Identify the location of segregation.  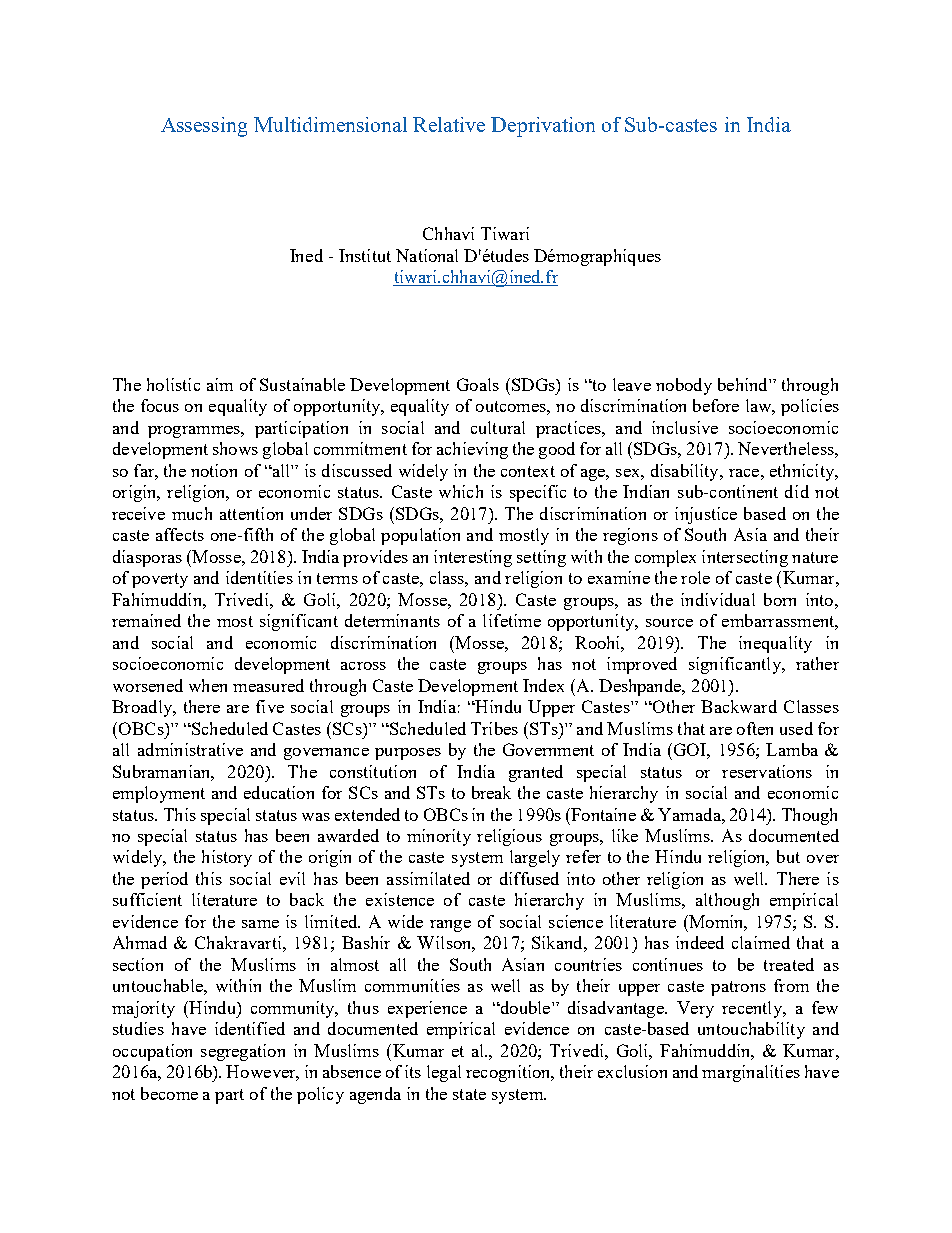
(243, 1052).
